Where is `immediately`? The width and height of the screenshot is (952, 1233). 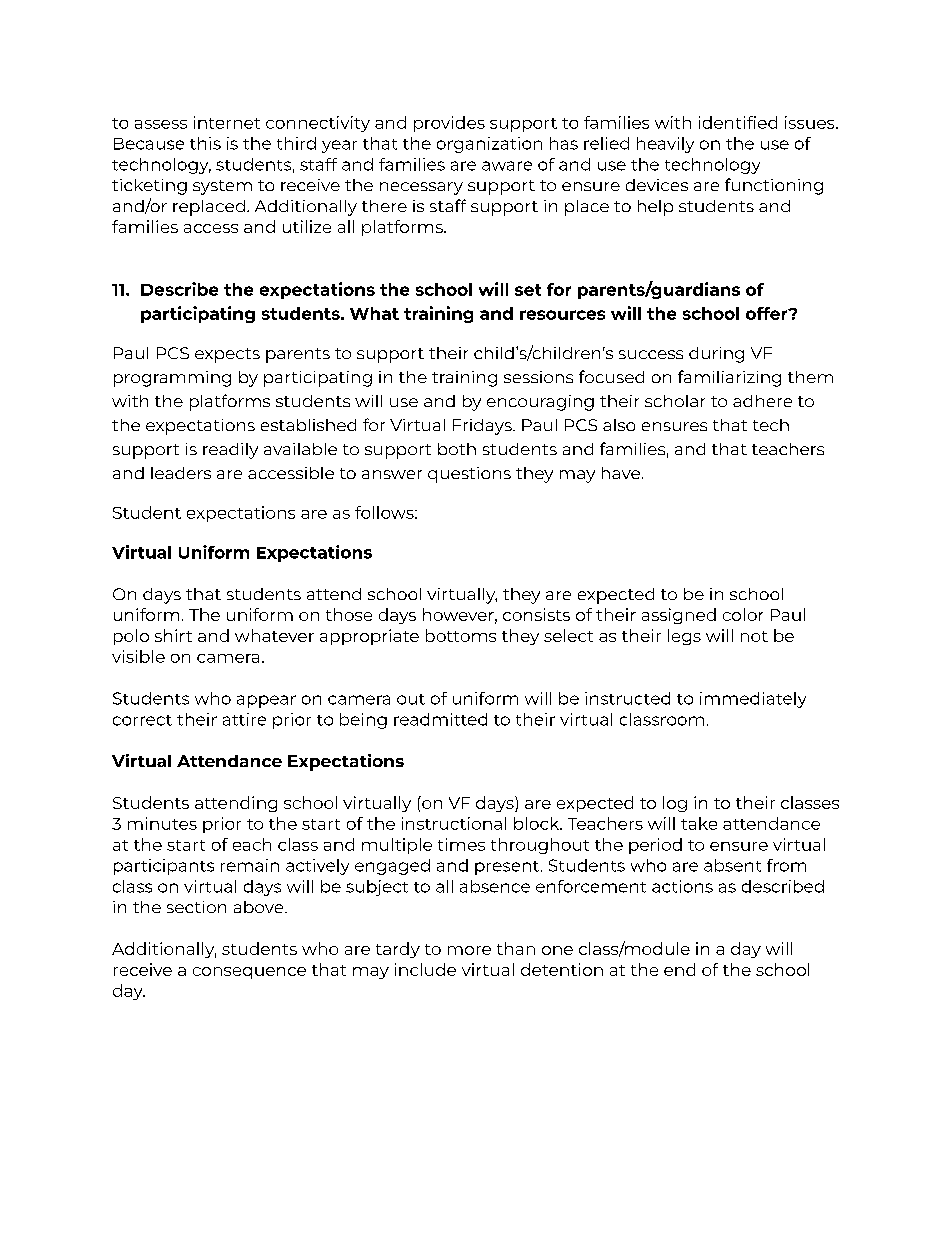 immediately is located at coordinates (753, 700).
